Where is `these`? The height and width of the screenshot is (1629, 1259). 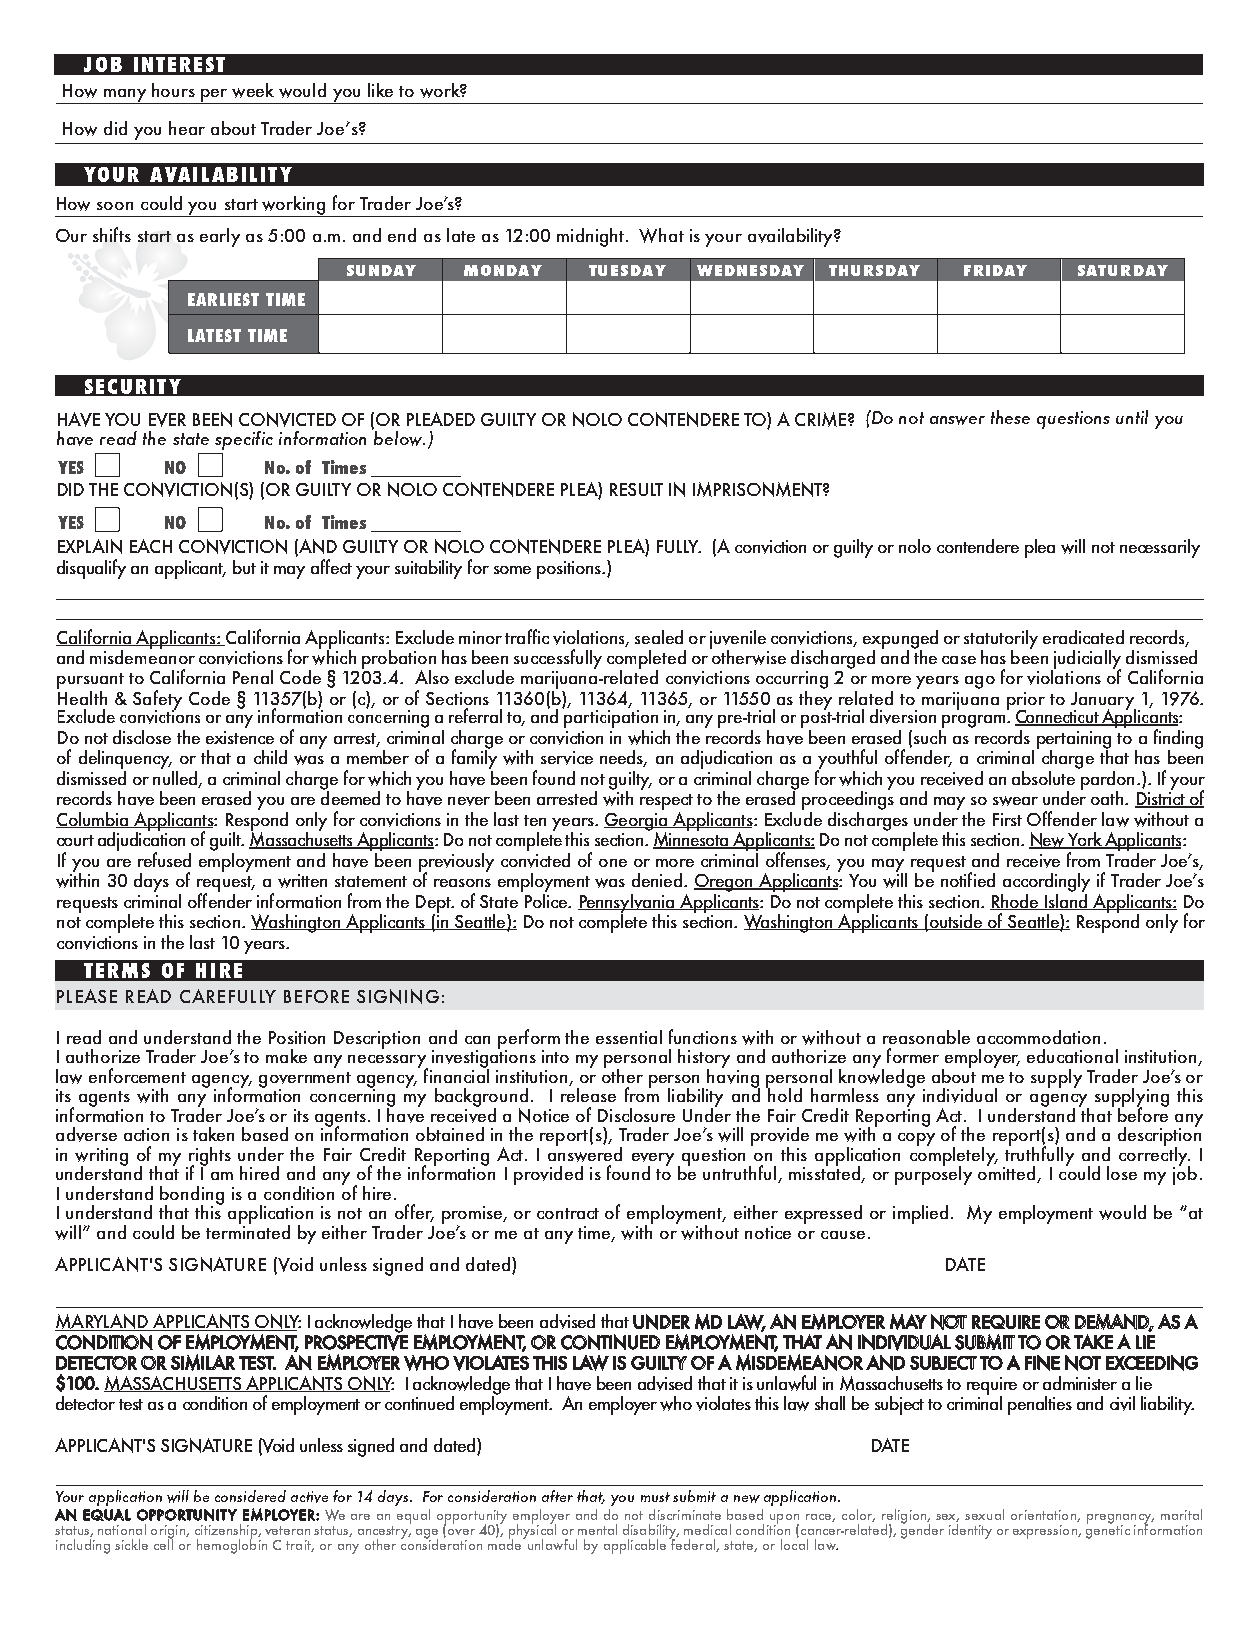 these is located at coordinates (1010, 417).
